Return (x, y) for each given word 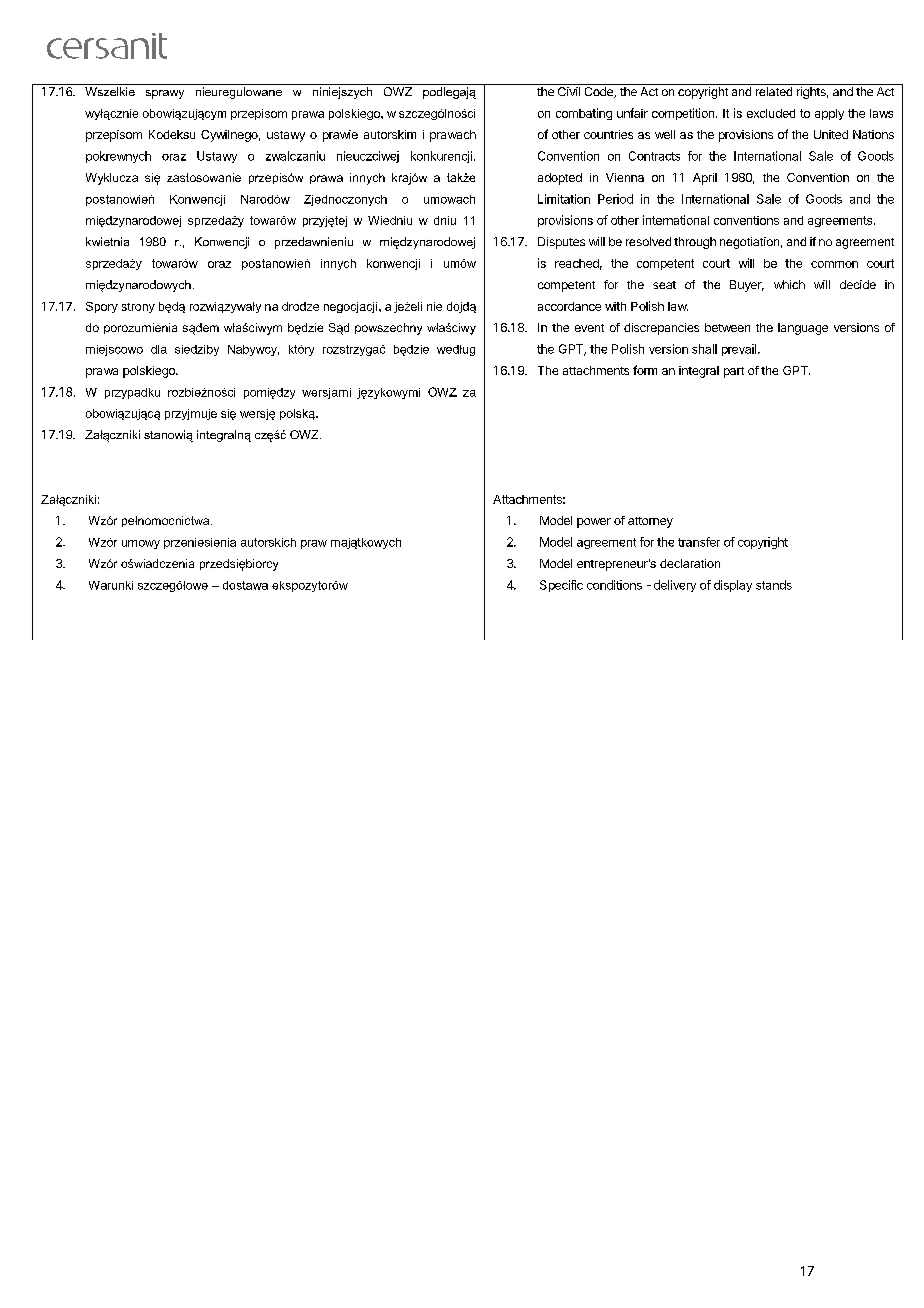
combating (584, 114)
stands (774, 585)
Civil (569, 91)
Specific (561, 586)
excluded (771, 113)
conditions (614, 585)
